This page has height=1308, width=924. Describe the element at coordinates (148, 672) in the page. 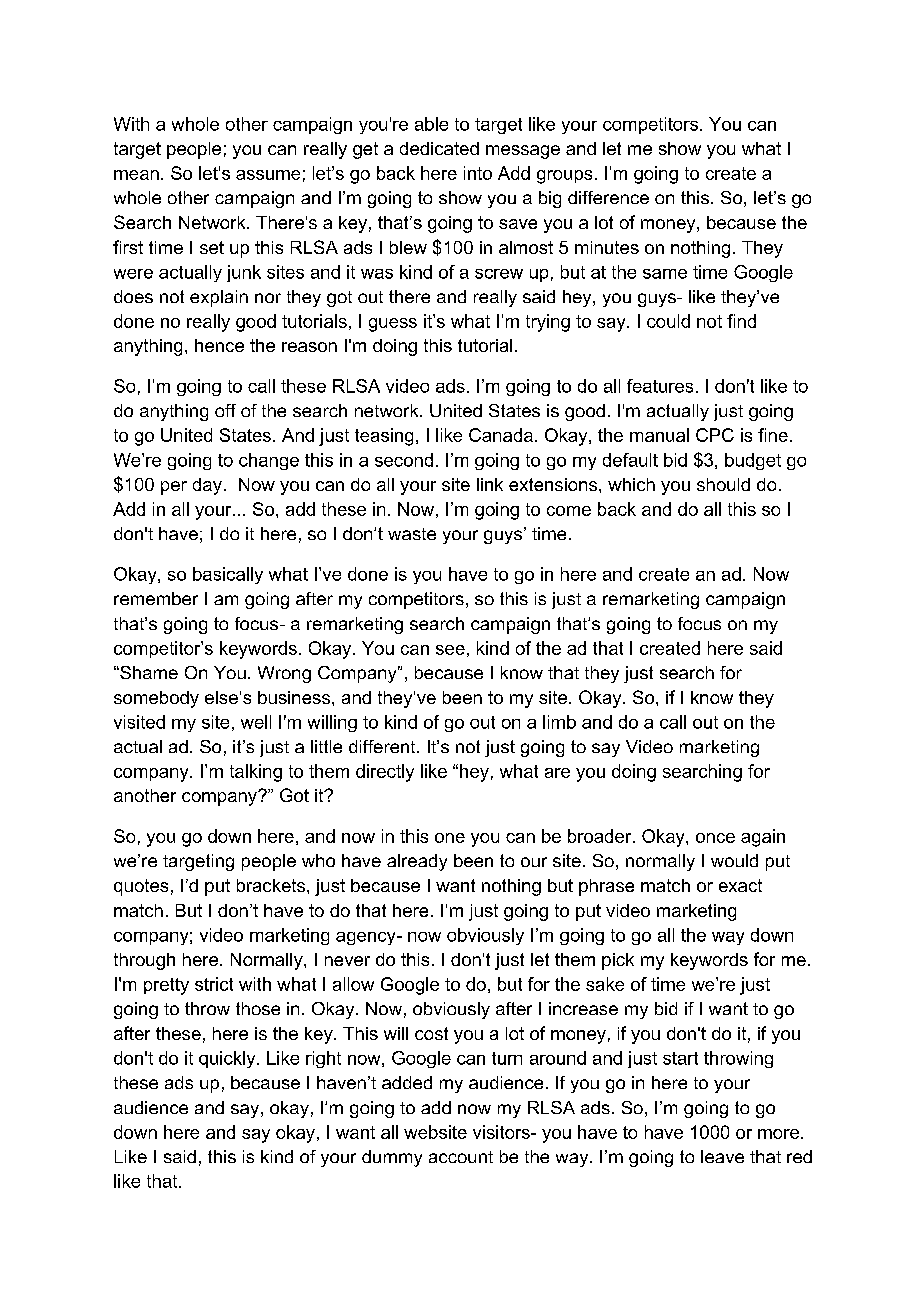

I see `Shame` at that location.
